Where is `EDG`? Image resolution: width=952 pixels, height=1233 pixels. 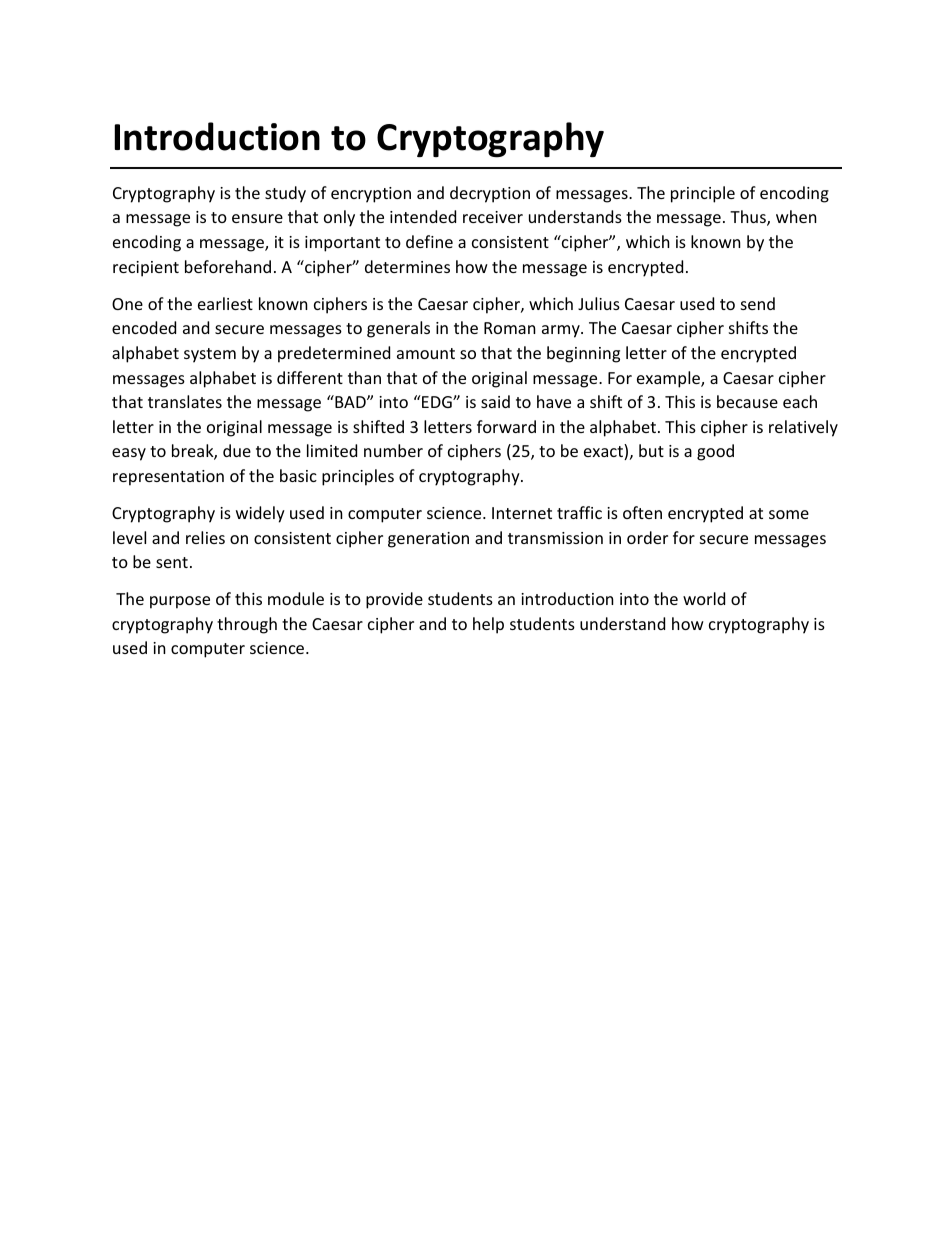
EDG is located at coordinates (437, 401).
